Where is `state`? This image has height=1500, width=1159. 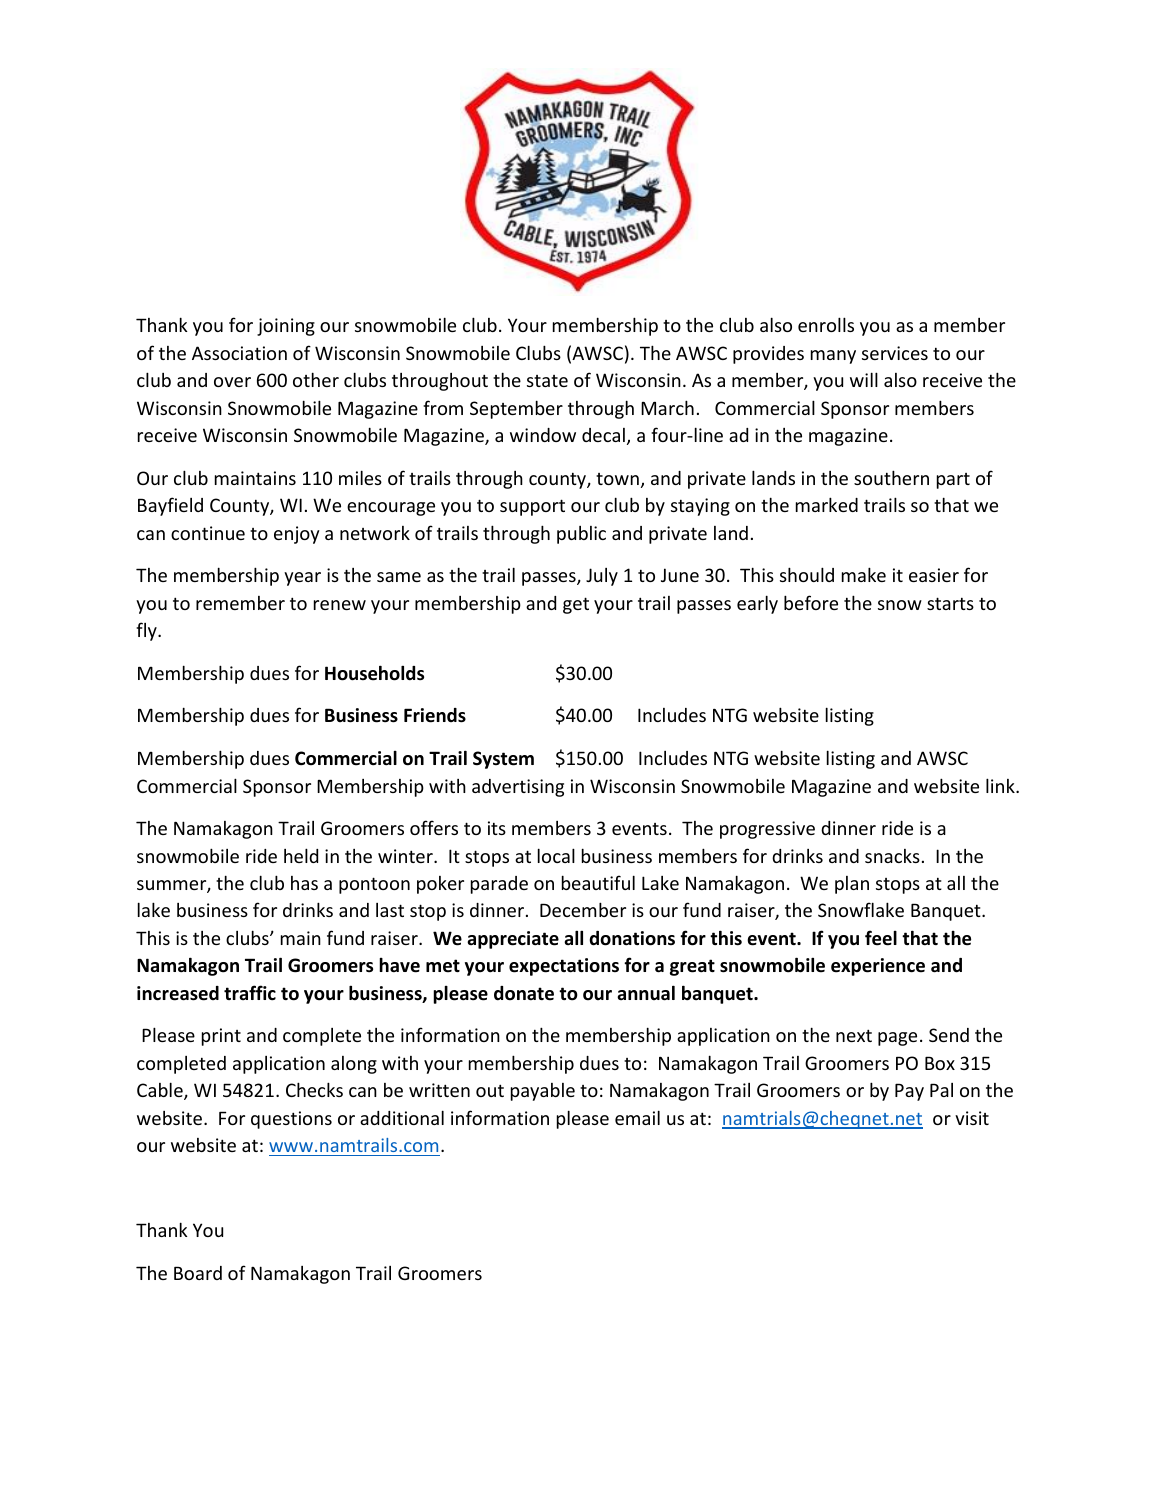 state is located at coordinates (547, 381).
